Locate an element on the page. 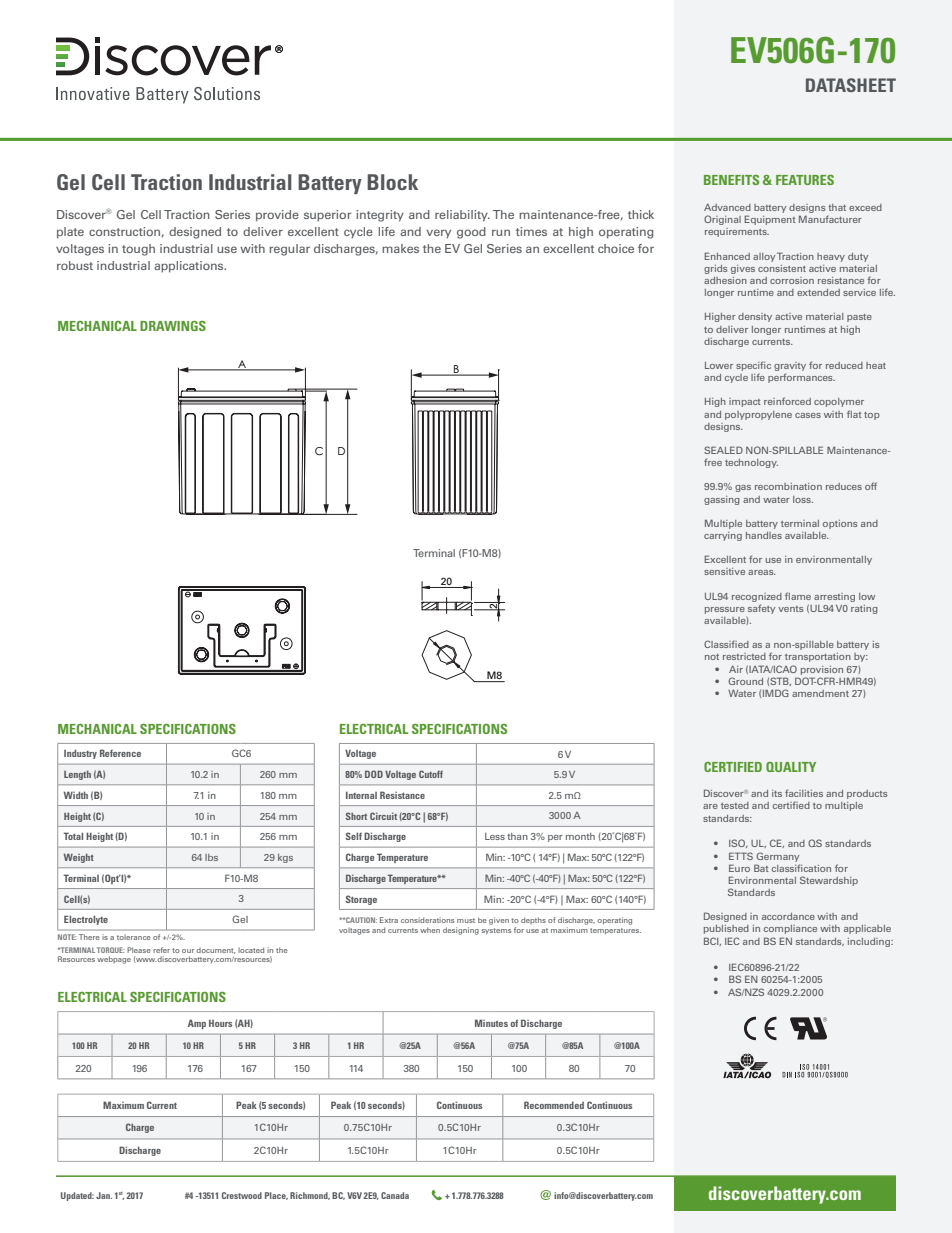  accordance is located at coordinates (788, 916).
